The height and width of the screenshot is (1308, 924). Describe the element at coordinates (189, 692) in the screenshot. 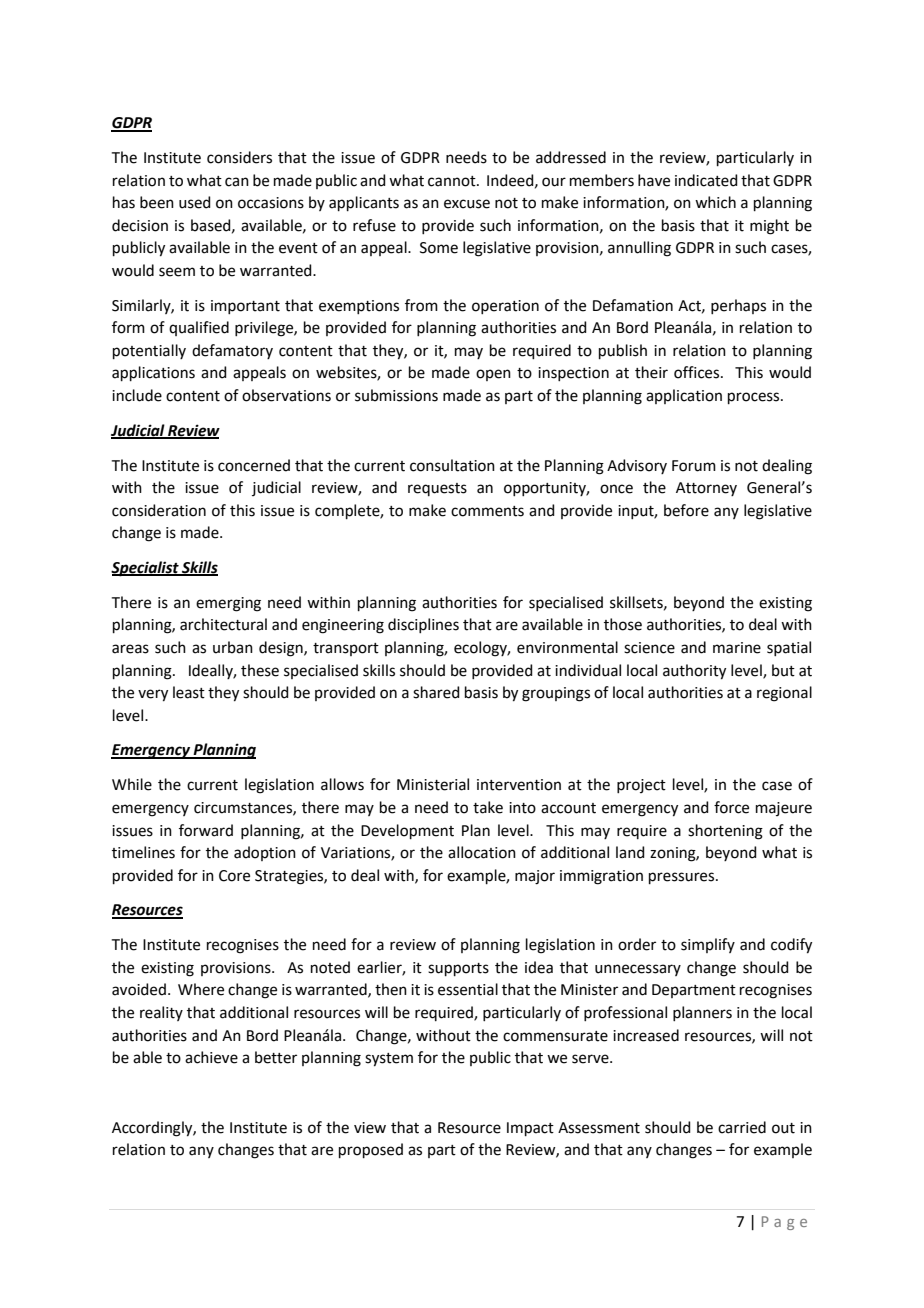

I see `least` at that location.
